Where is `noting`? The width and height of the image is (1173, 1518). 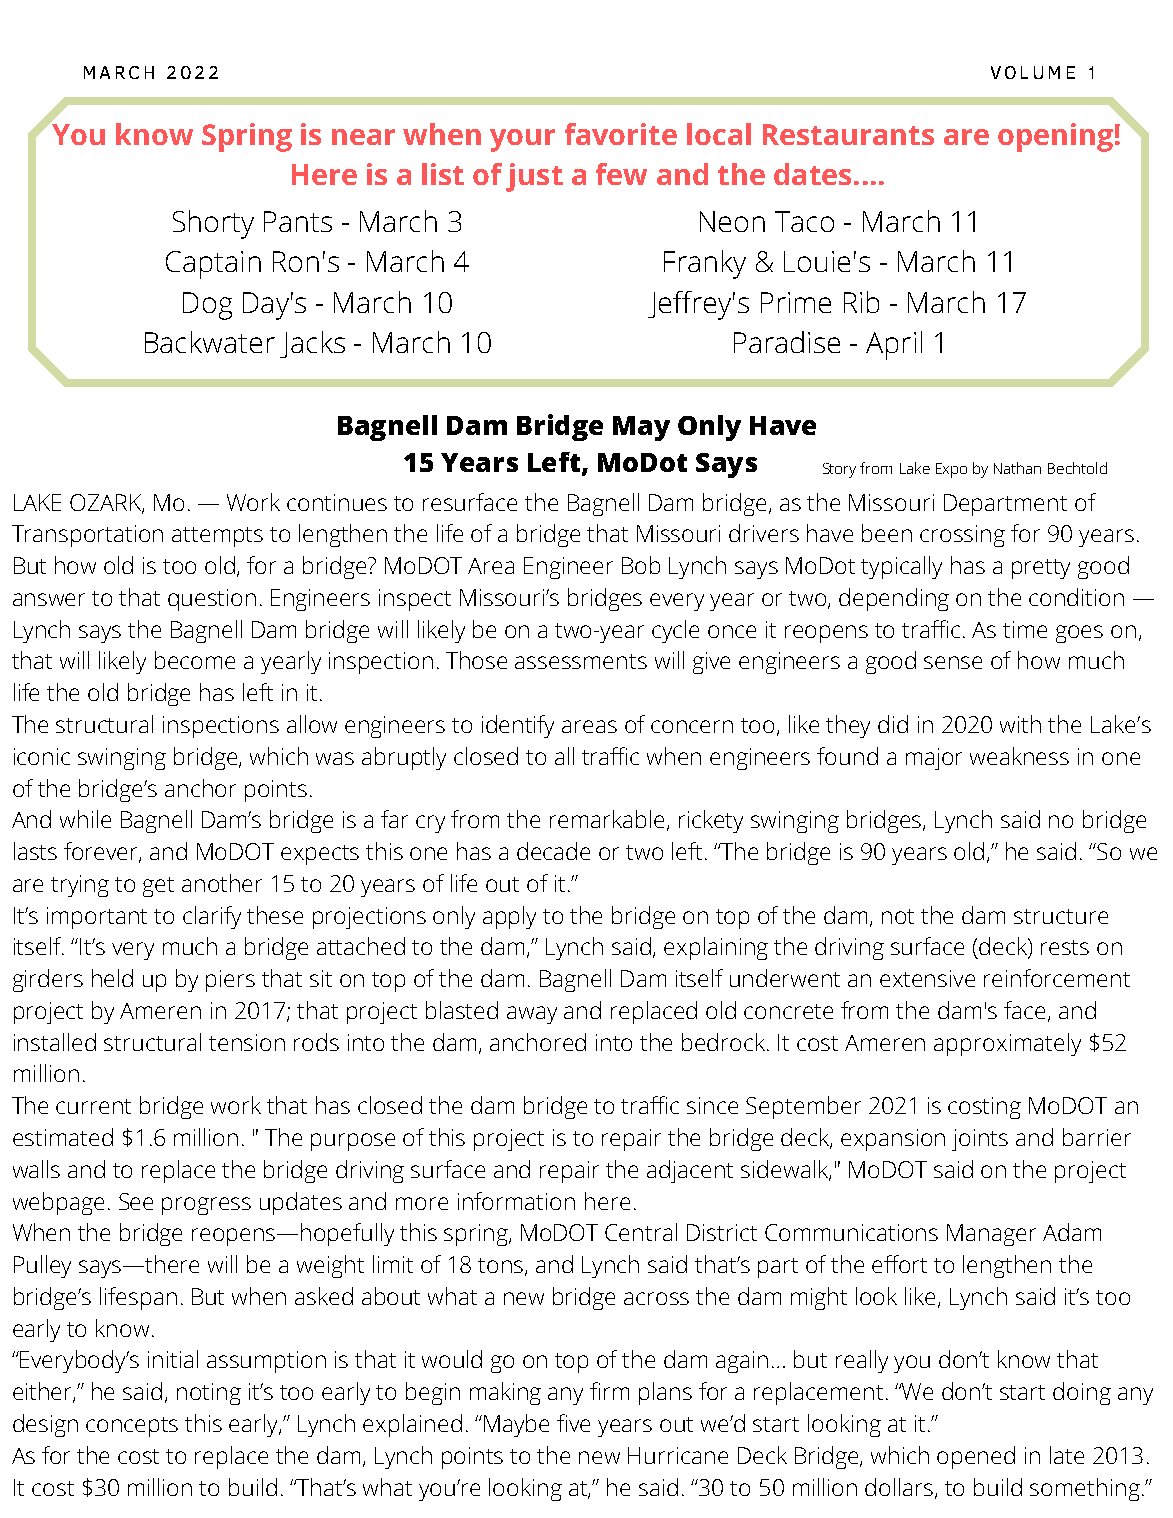
noting is located at coordinates (209, 1394).
